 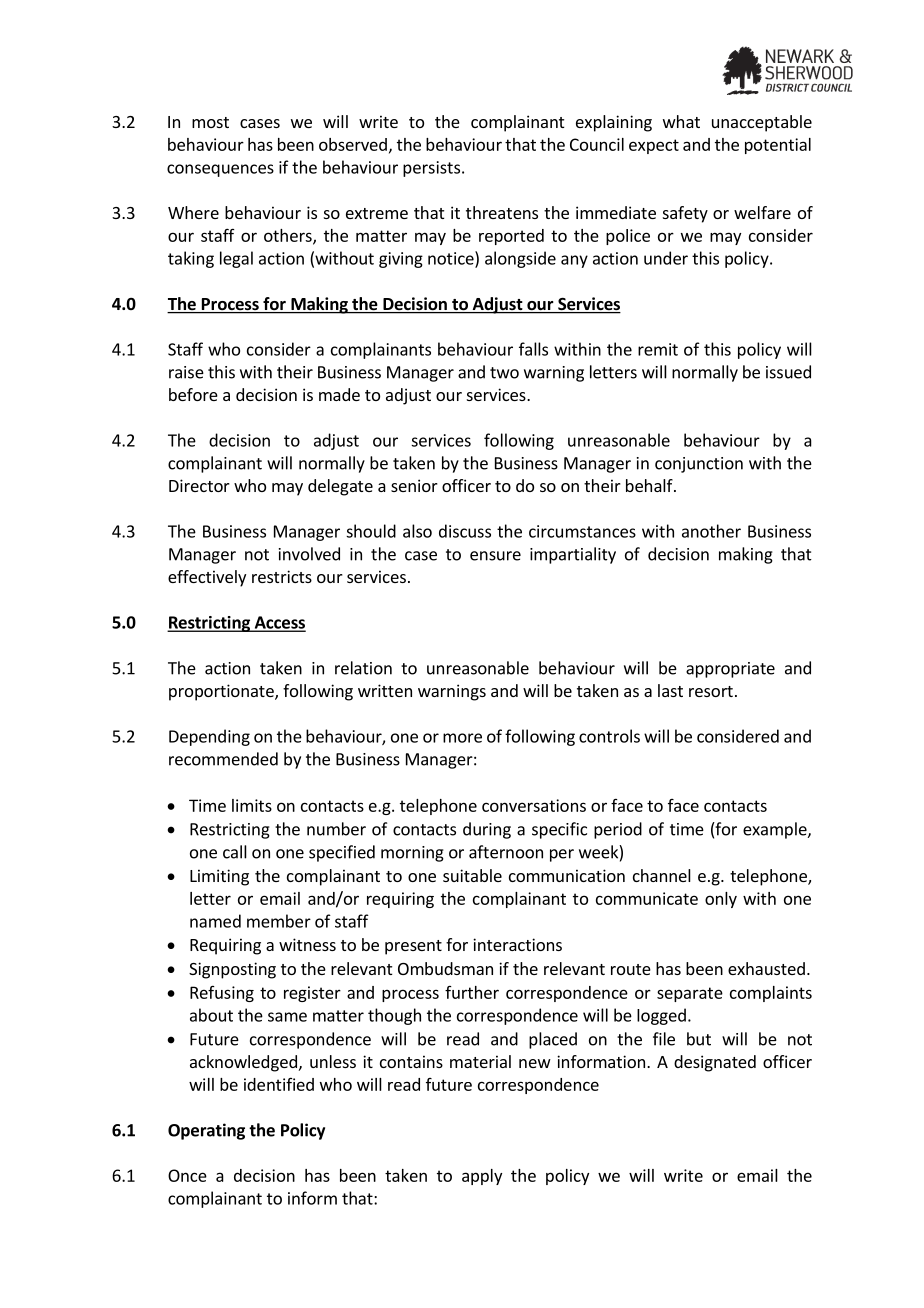 What do you see at coordinates (220, 170) in the screenshot?
I see `consequences` at bounding box center [220, 170].
